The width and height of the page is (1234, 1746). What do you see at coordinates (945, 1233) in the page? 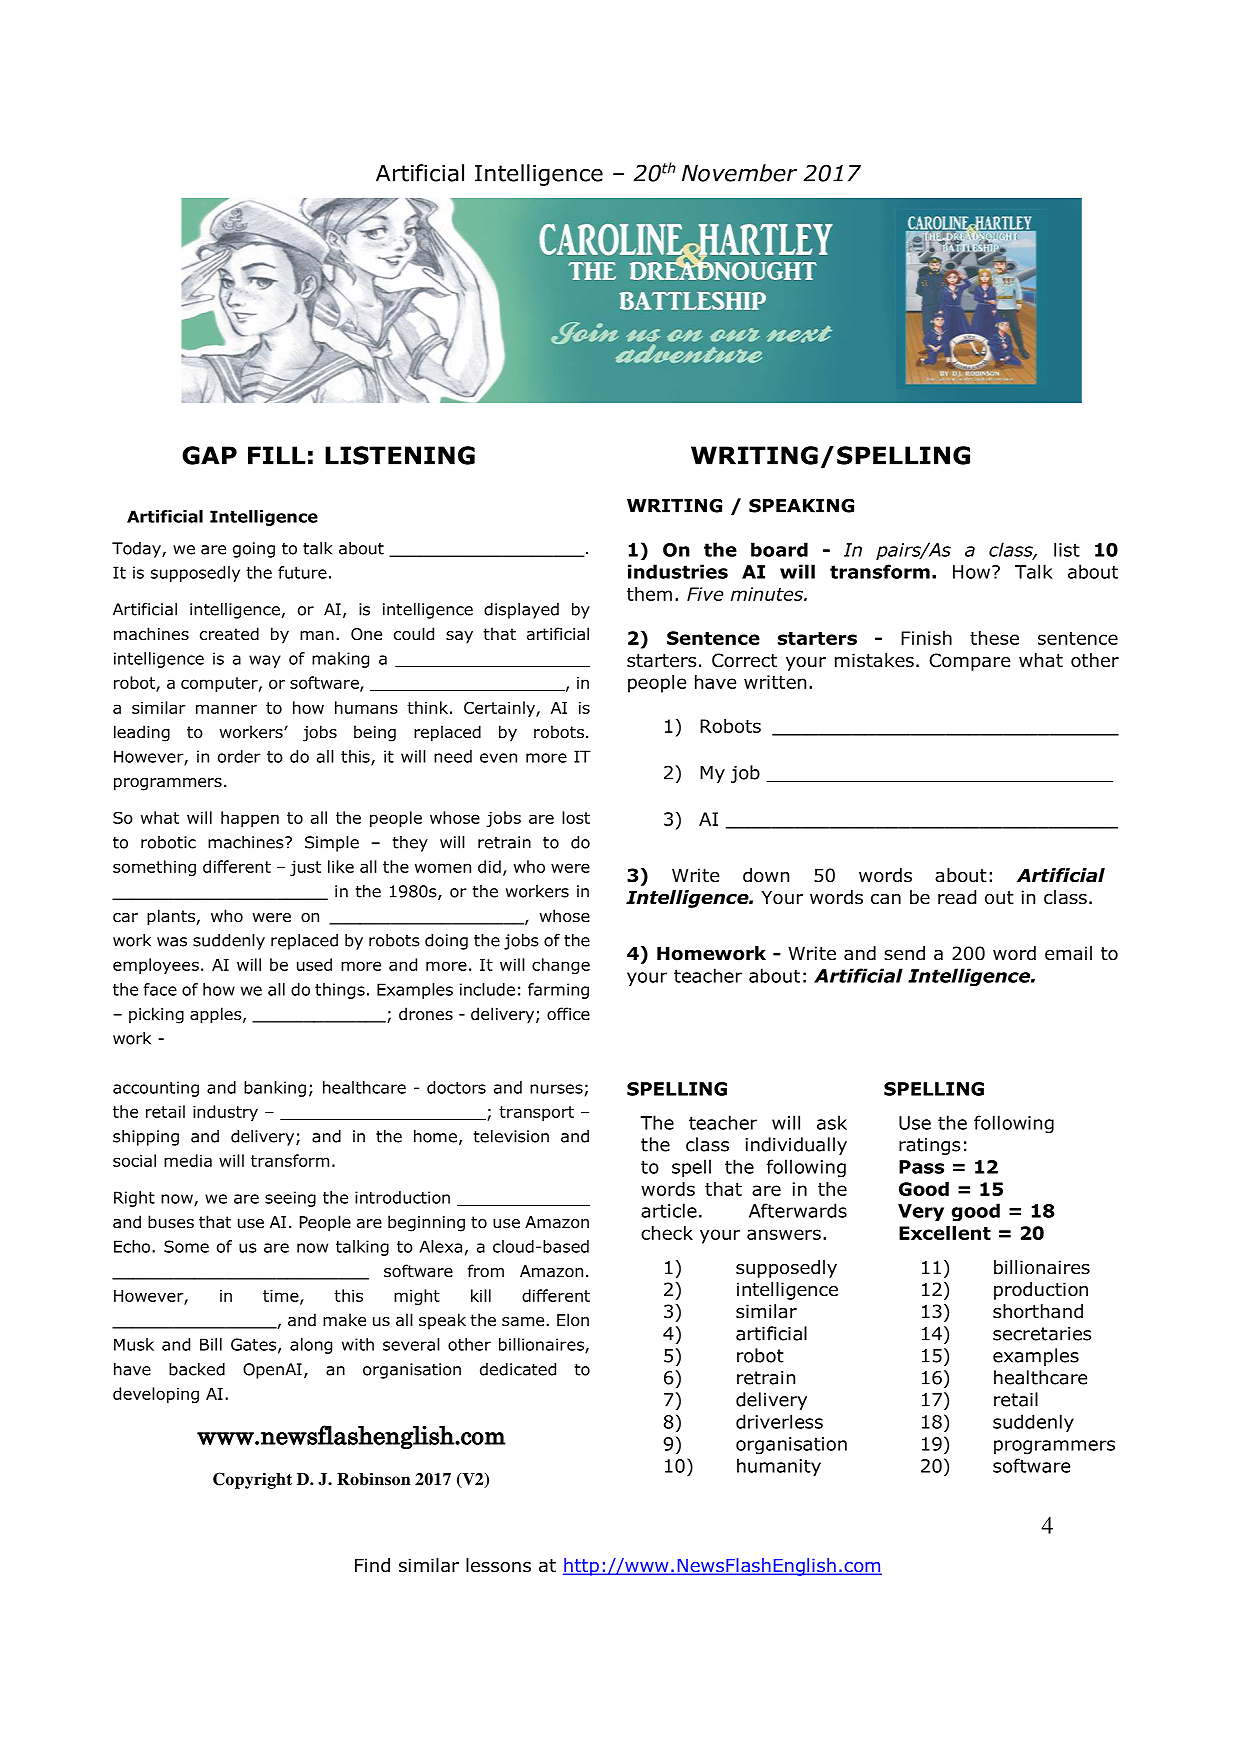
I see `Excellent` at bounding box center [945, 1233].
